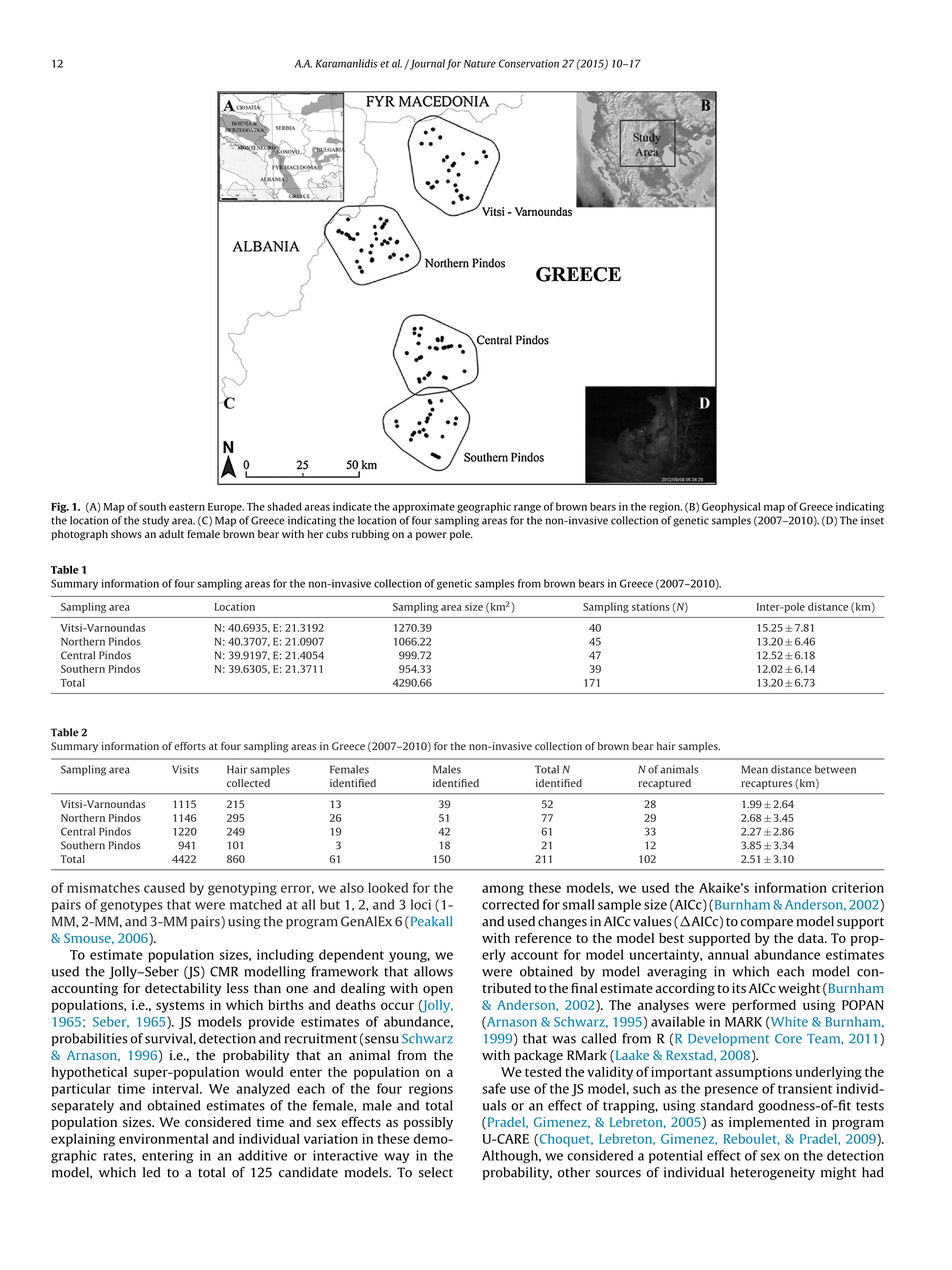 This page has height=1270, width=952. Describe the element at coordinates (187, 507) in the page. I see `eastern` at that location.
